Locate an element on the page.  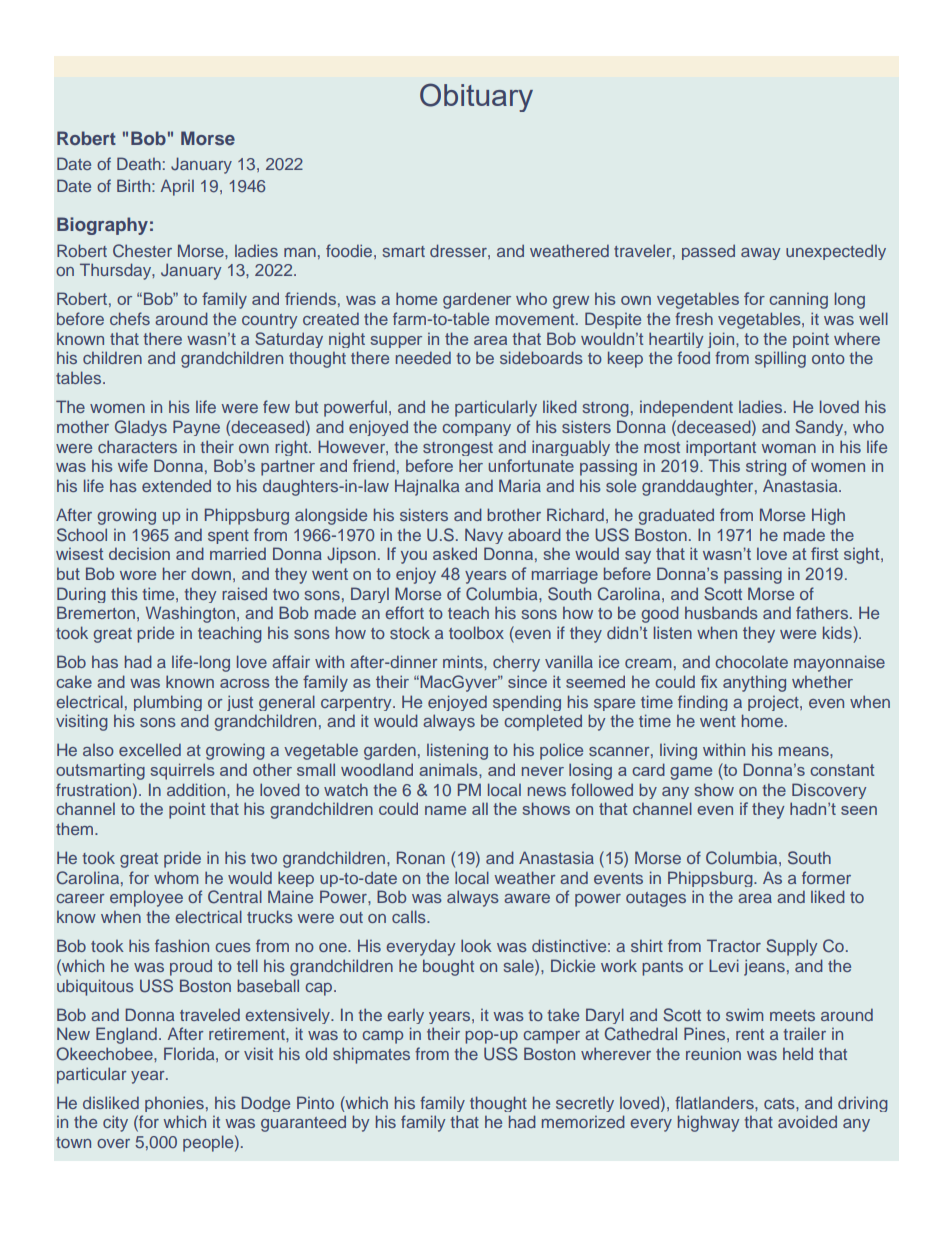
characters is located at coordinates (137, 446).
